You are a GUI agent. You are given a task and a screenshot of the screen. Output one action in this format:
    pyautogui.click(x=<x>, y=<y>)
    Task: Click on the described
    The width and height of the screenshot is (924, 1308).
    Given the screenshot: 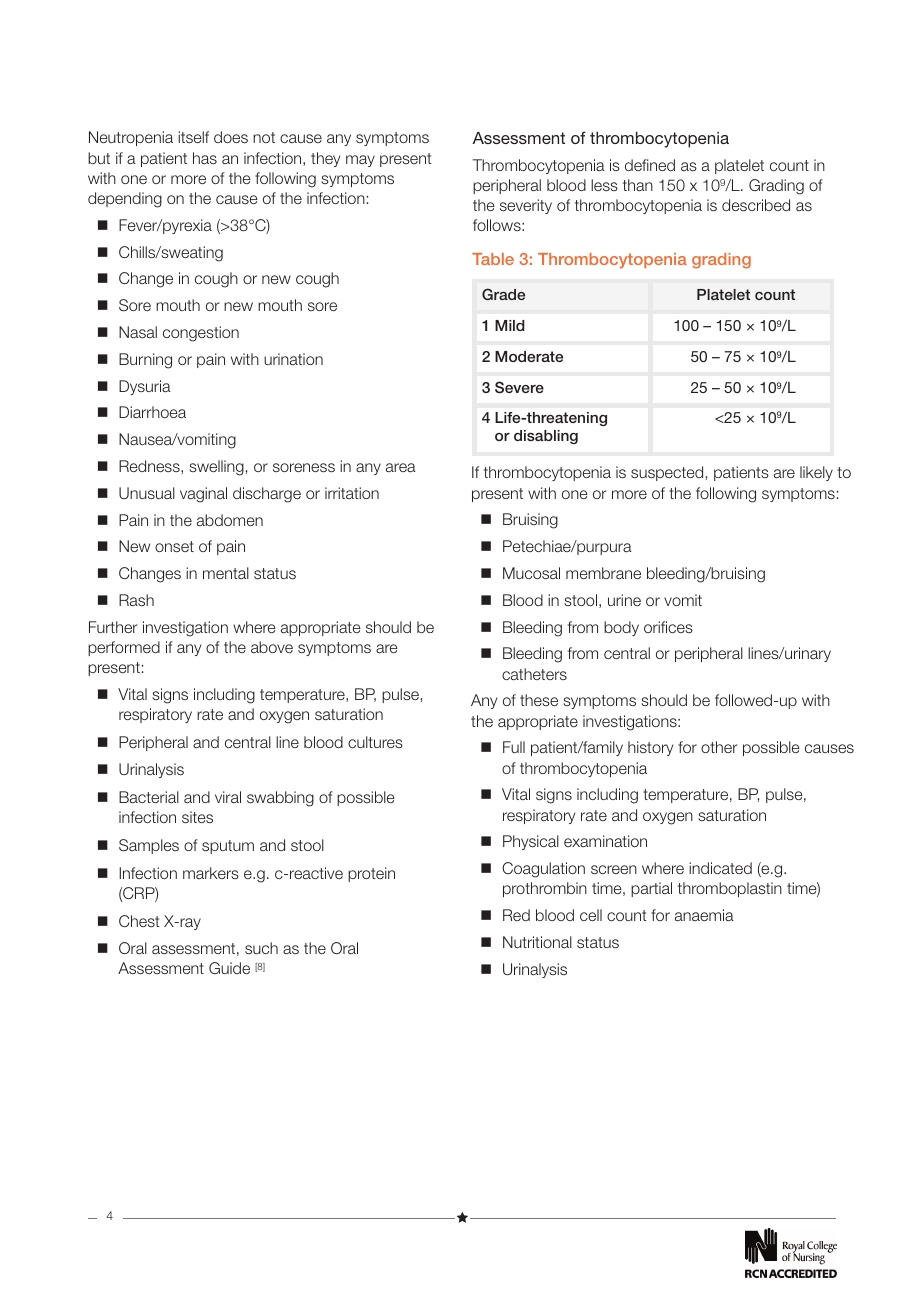 What is the action you would take?
    pyautogui.click(x=756, y=205)
